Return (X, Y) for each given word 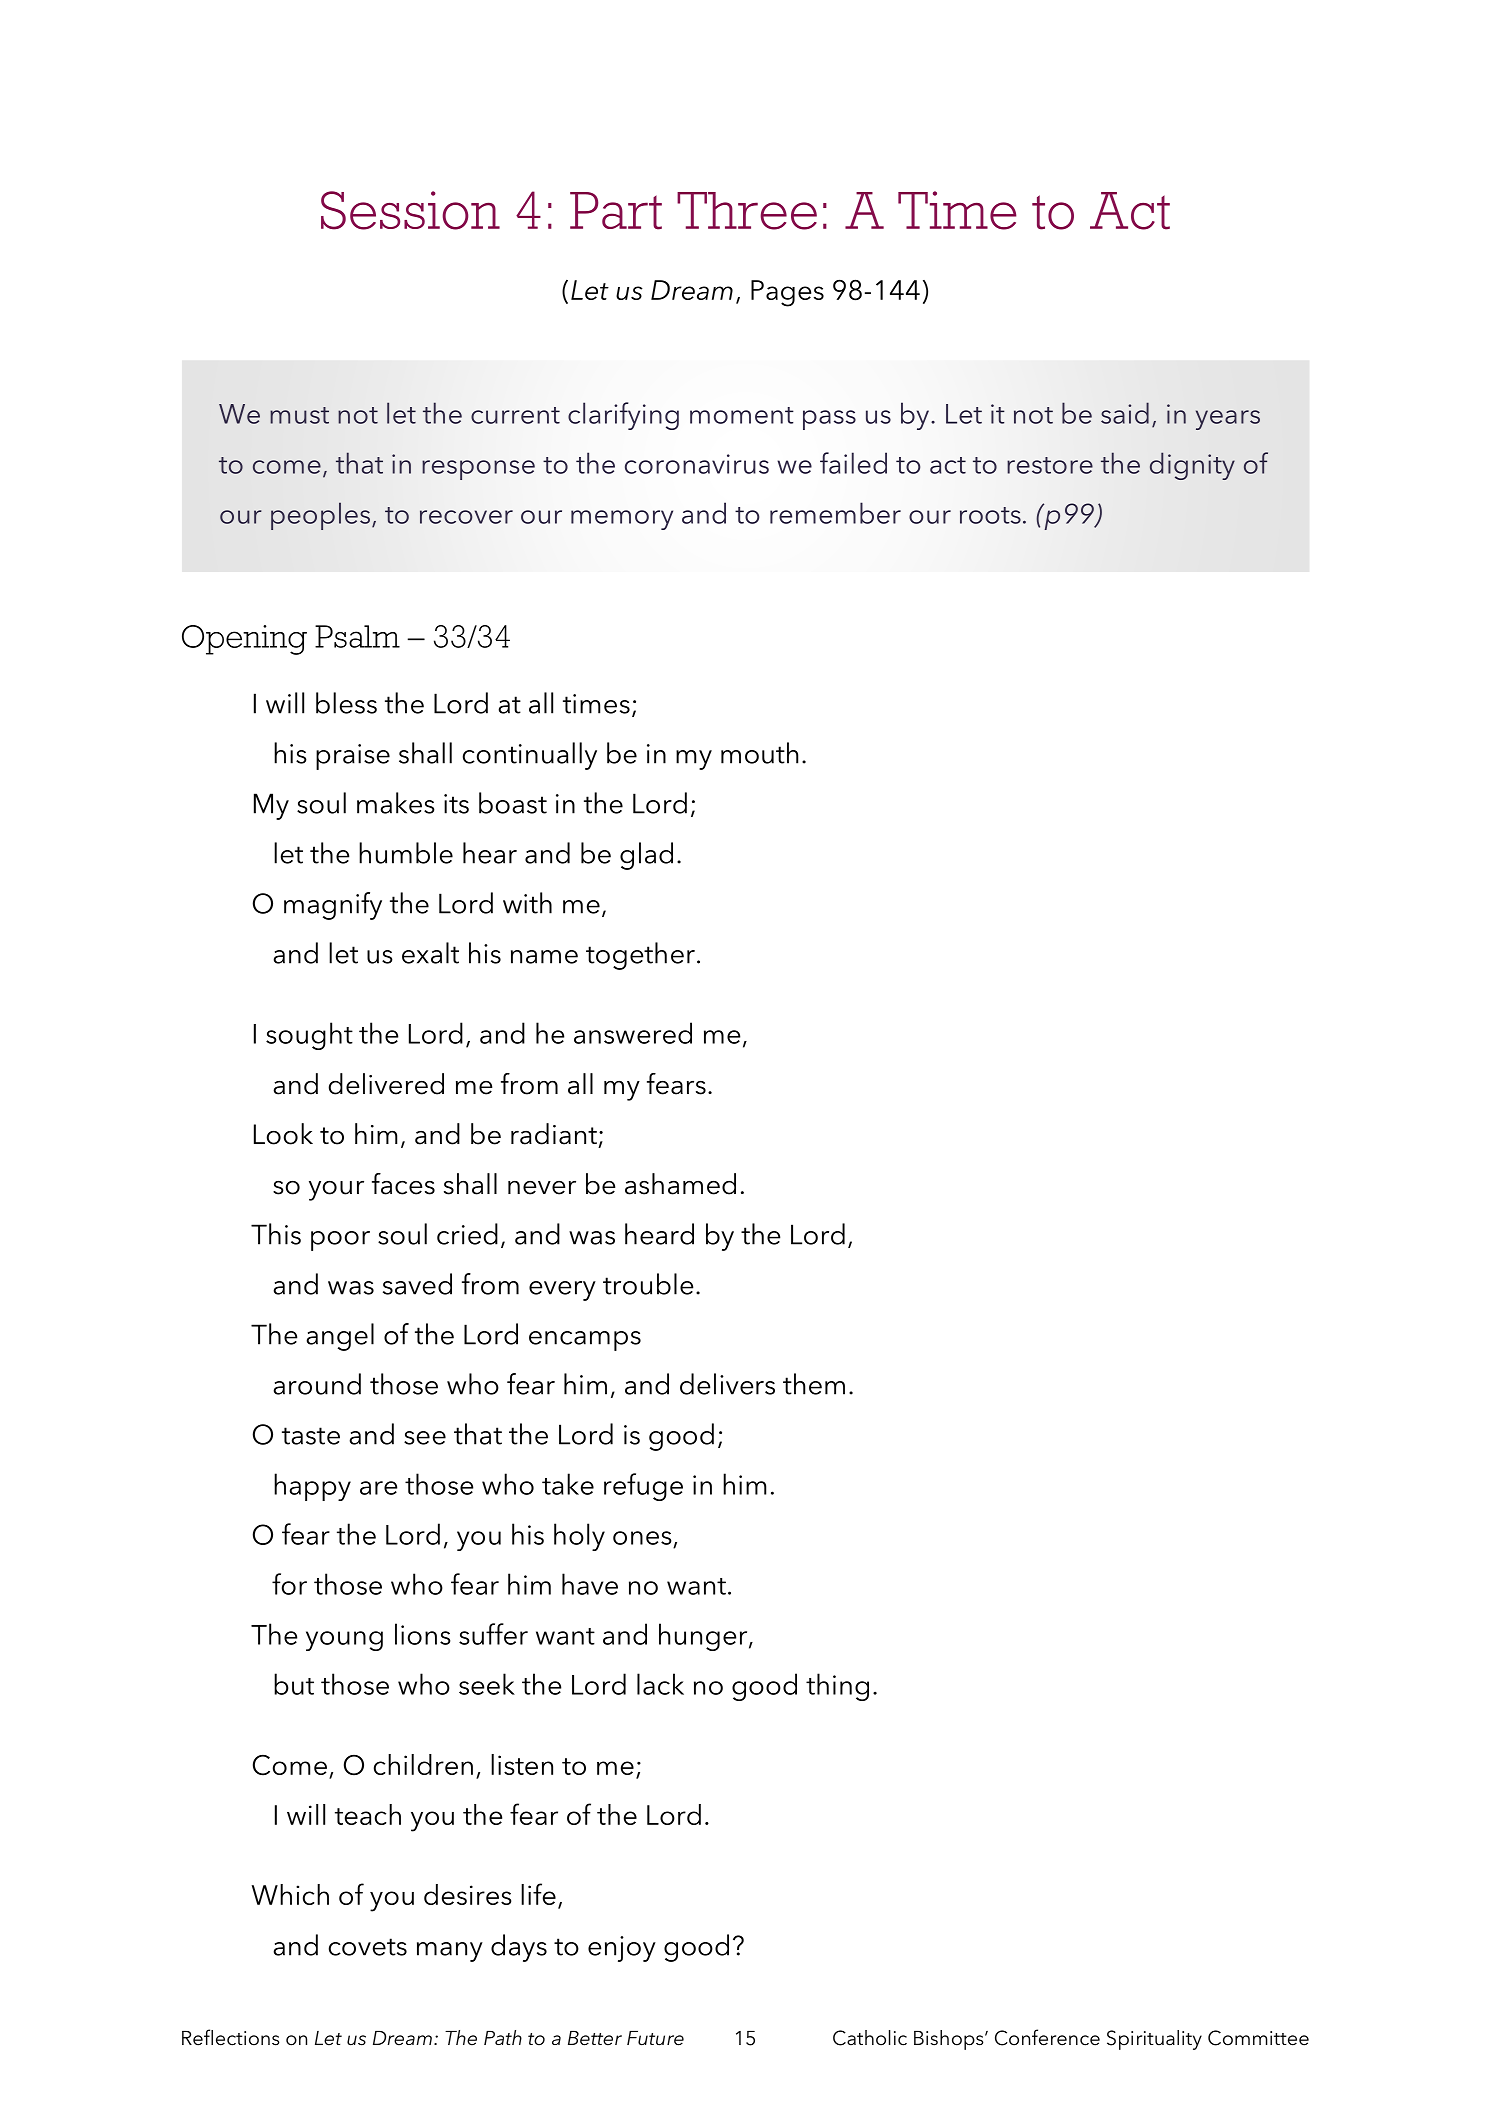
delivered (386, 1084)
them (814, 1384)
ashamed (680, 1184)
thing (837, 1687)
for (289, 1584)
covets (368, 1947)
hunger (704, 1637)
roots (990, 515)
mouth (759, 753)
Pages (787, 293)
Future (655, 2038)
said (1125, 413)
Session (410, 210)
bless (346, 703)
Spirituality (1154, 2040)
